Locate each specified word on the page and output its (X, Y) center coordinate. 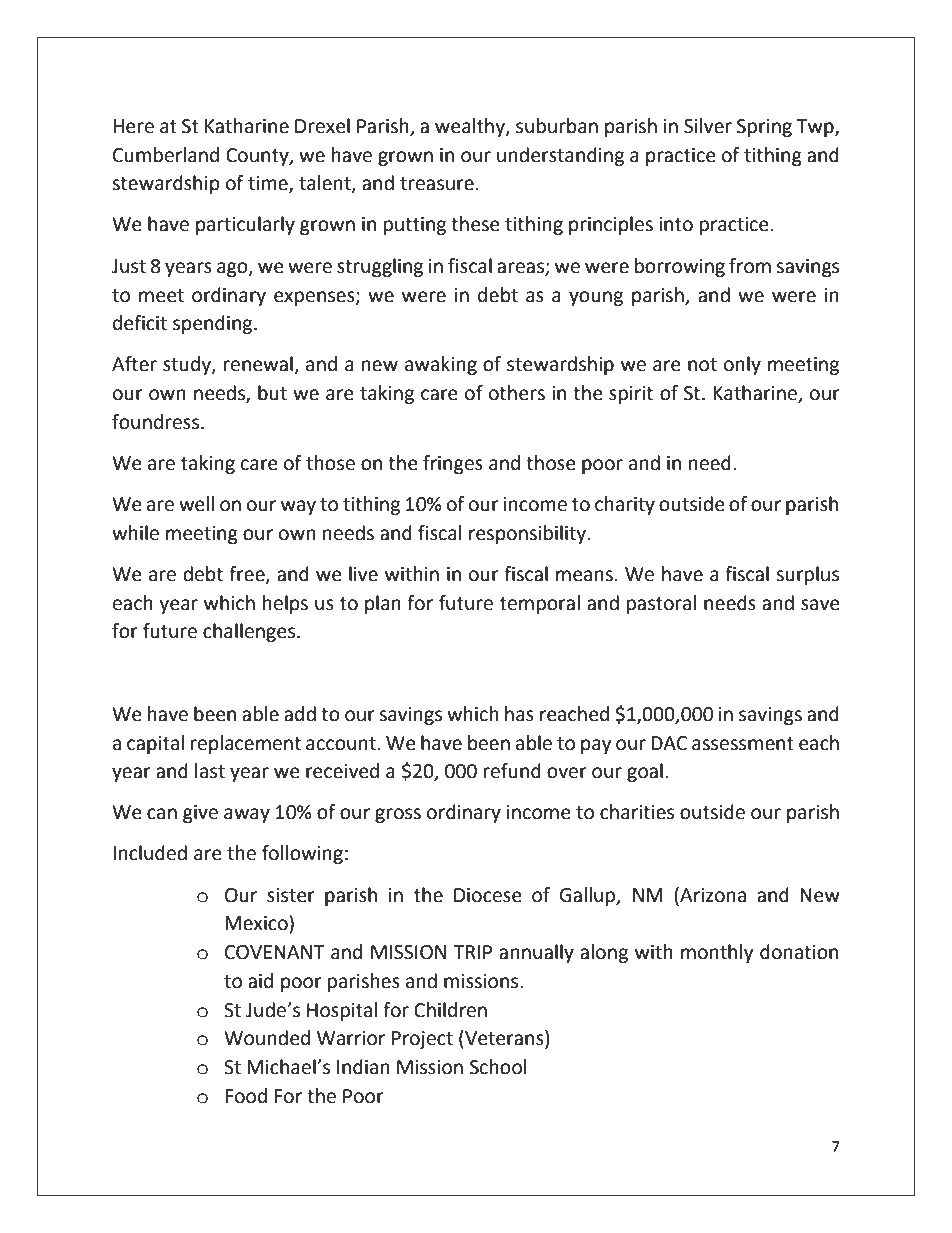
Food (246, 1096)
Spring (764, 128)
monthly (717, 953)
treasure (437, 184)
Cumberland (166, 155)
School (498, 1067)
